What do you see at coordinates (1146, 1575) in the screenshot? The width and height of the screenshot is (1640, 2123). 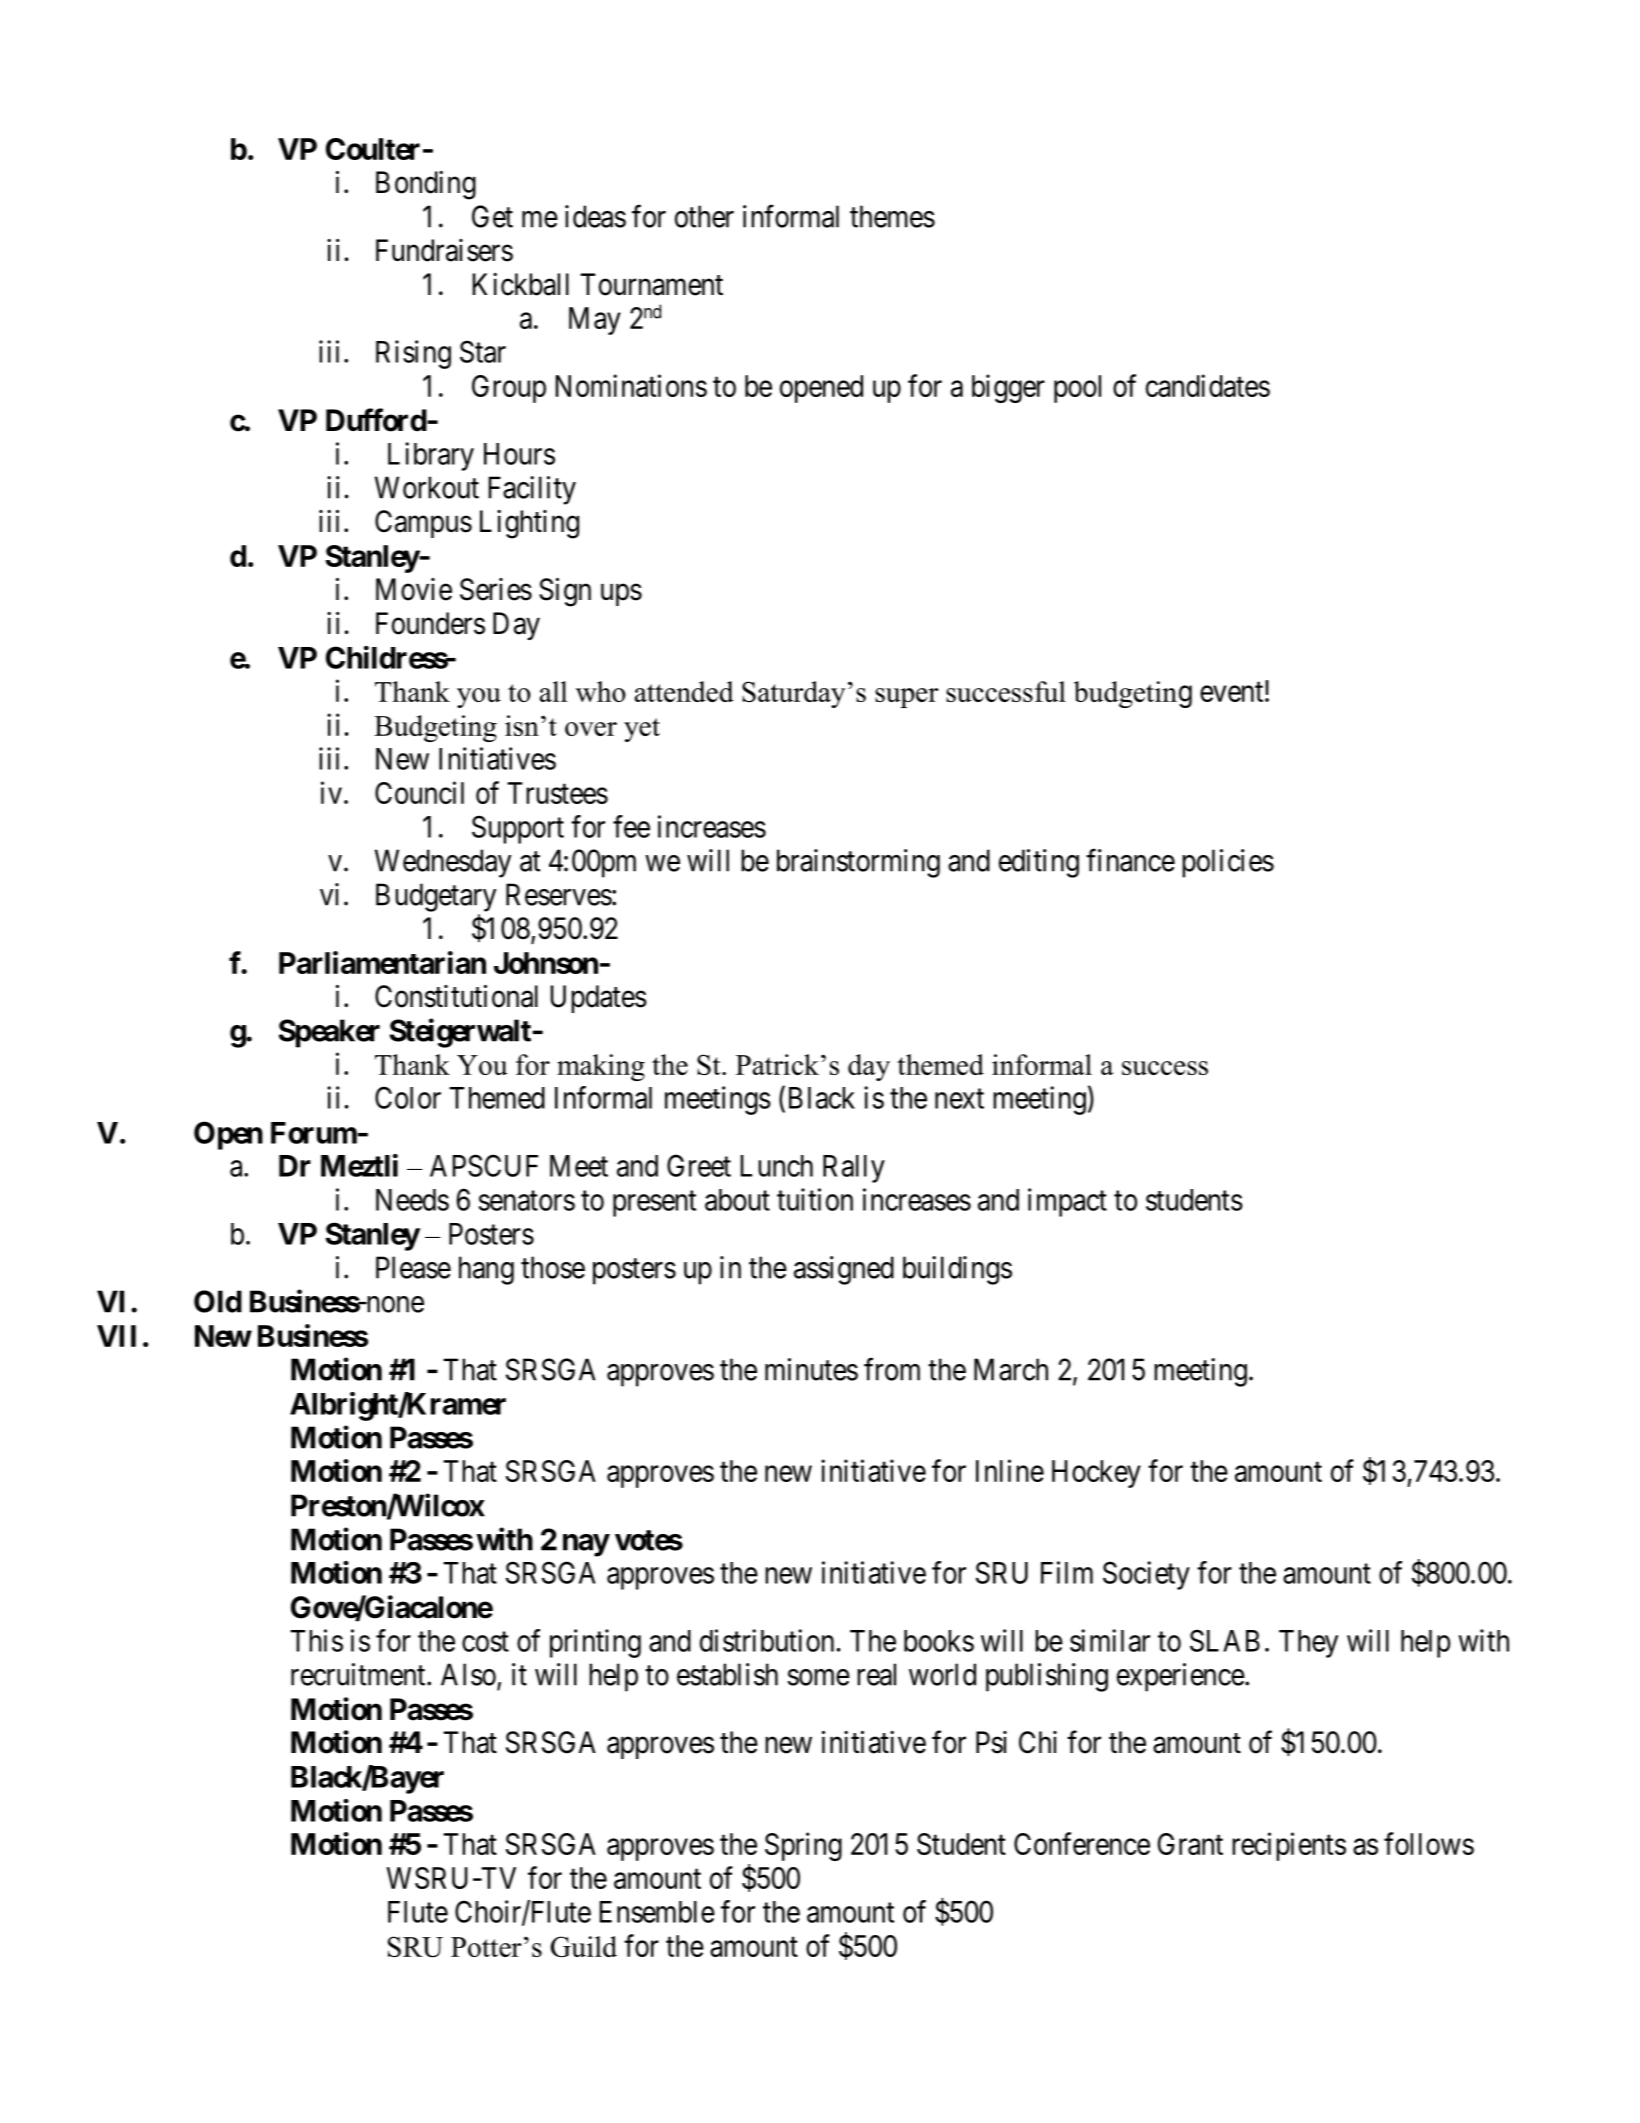 I see `Society` at bounding box center [1146, 1575].
